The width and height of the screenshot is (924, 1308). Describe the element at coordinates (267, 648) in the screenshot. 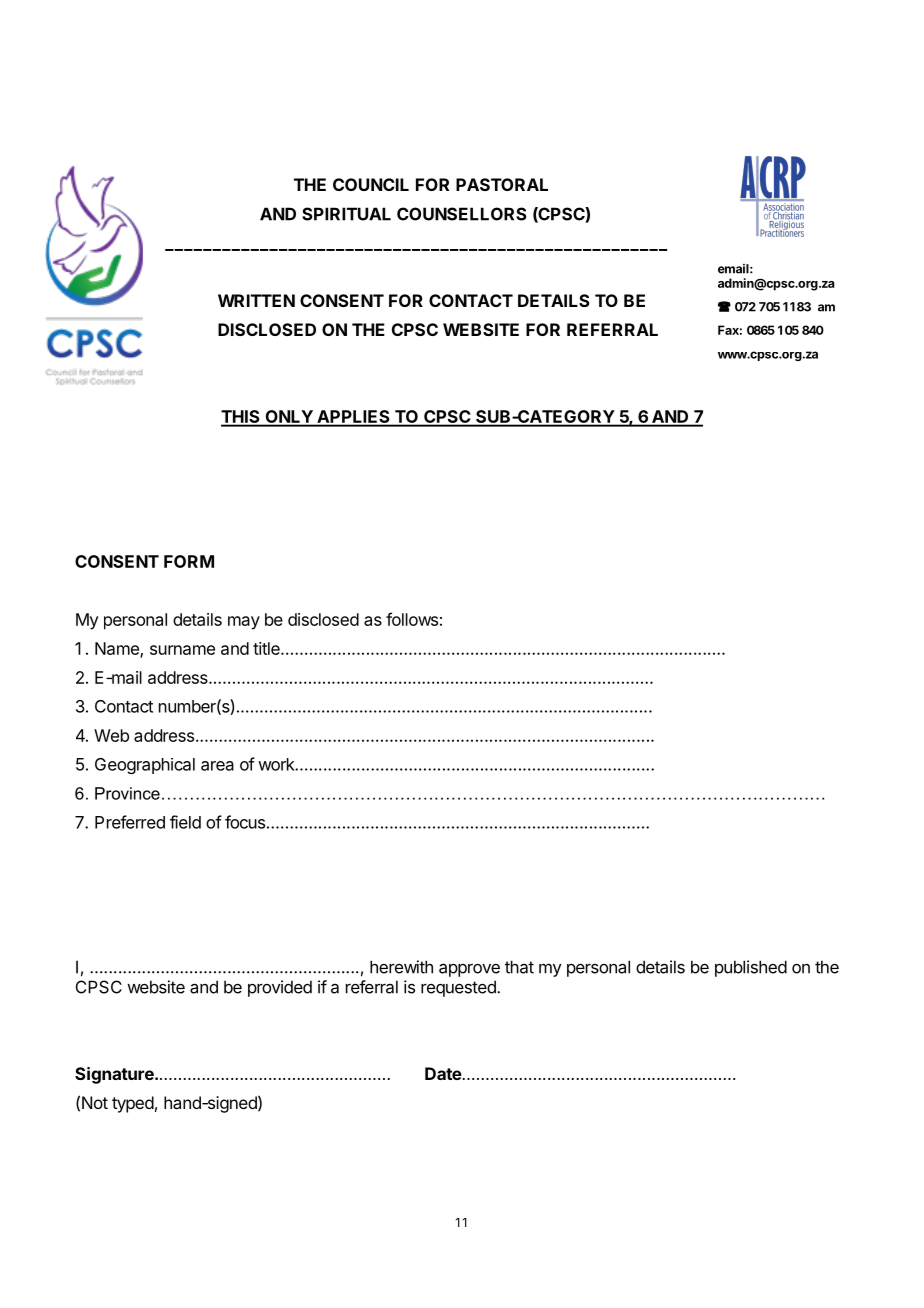

I see `title` at that location.
